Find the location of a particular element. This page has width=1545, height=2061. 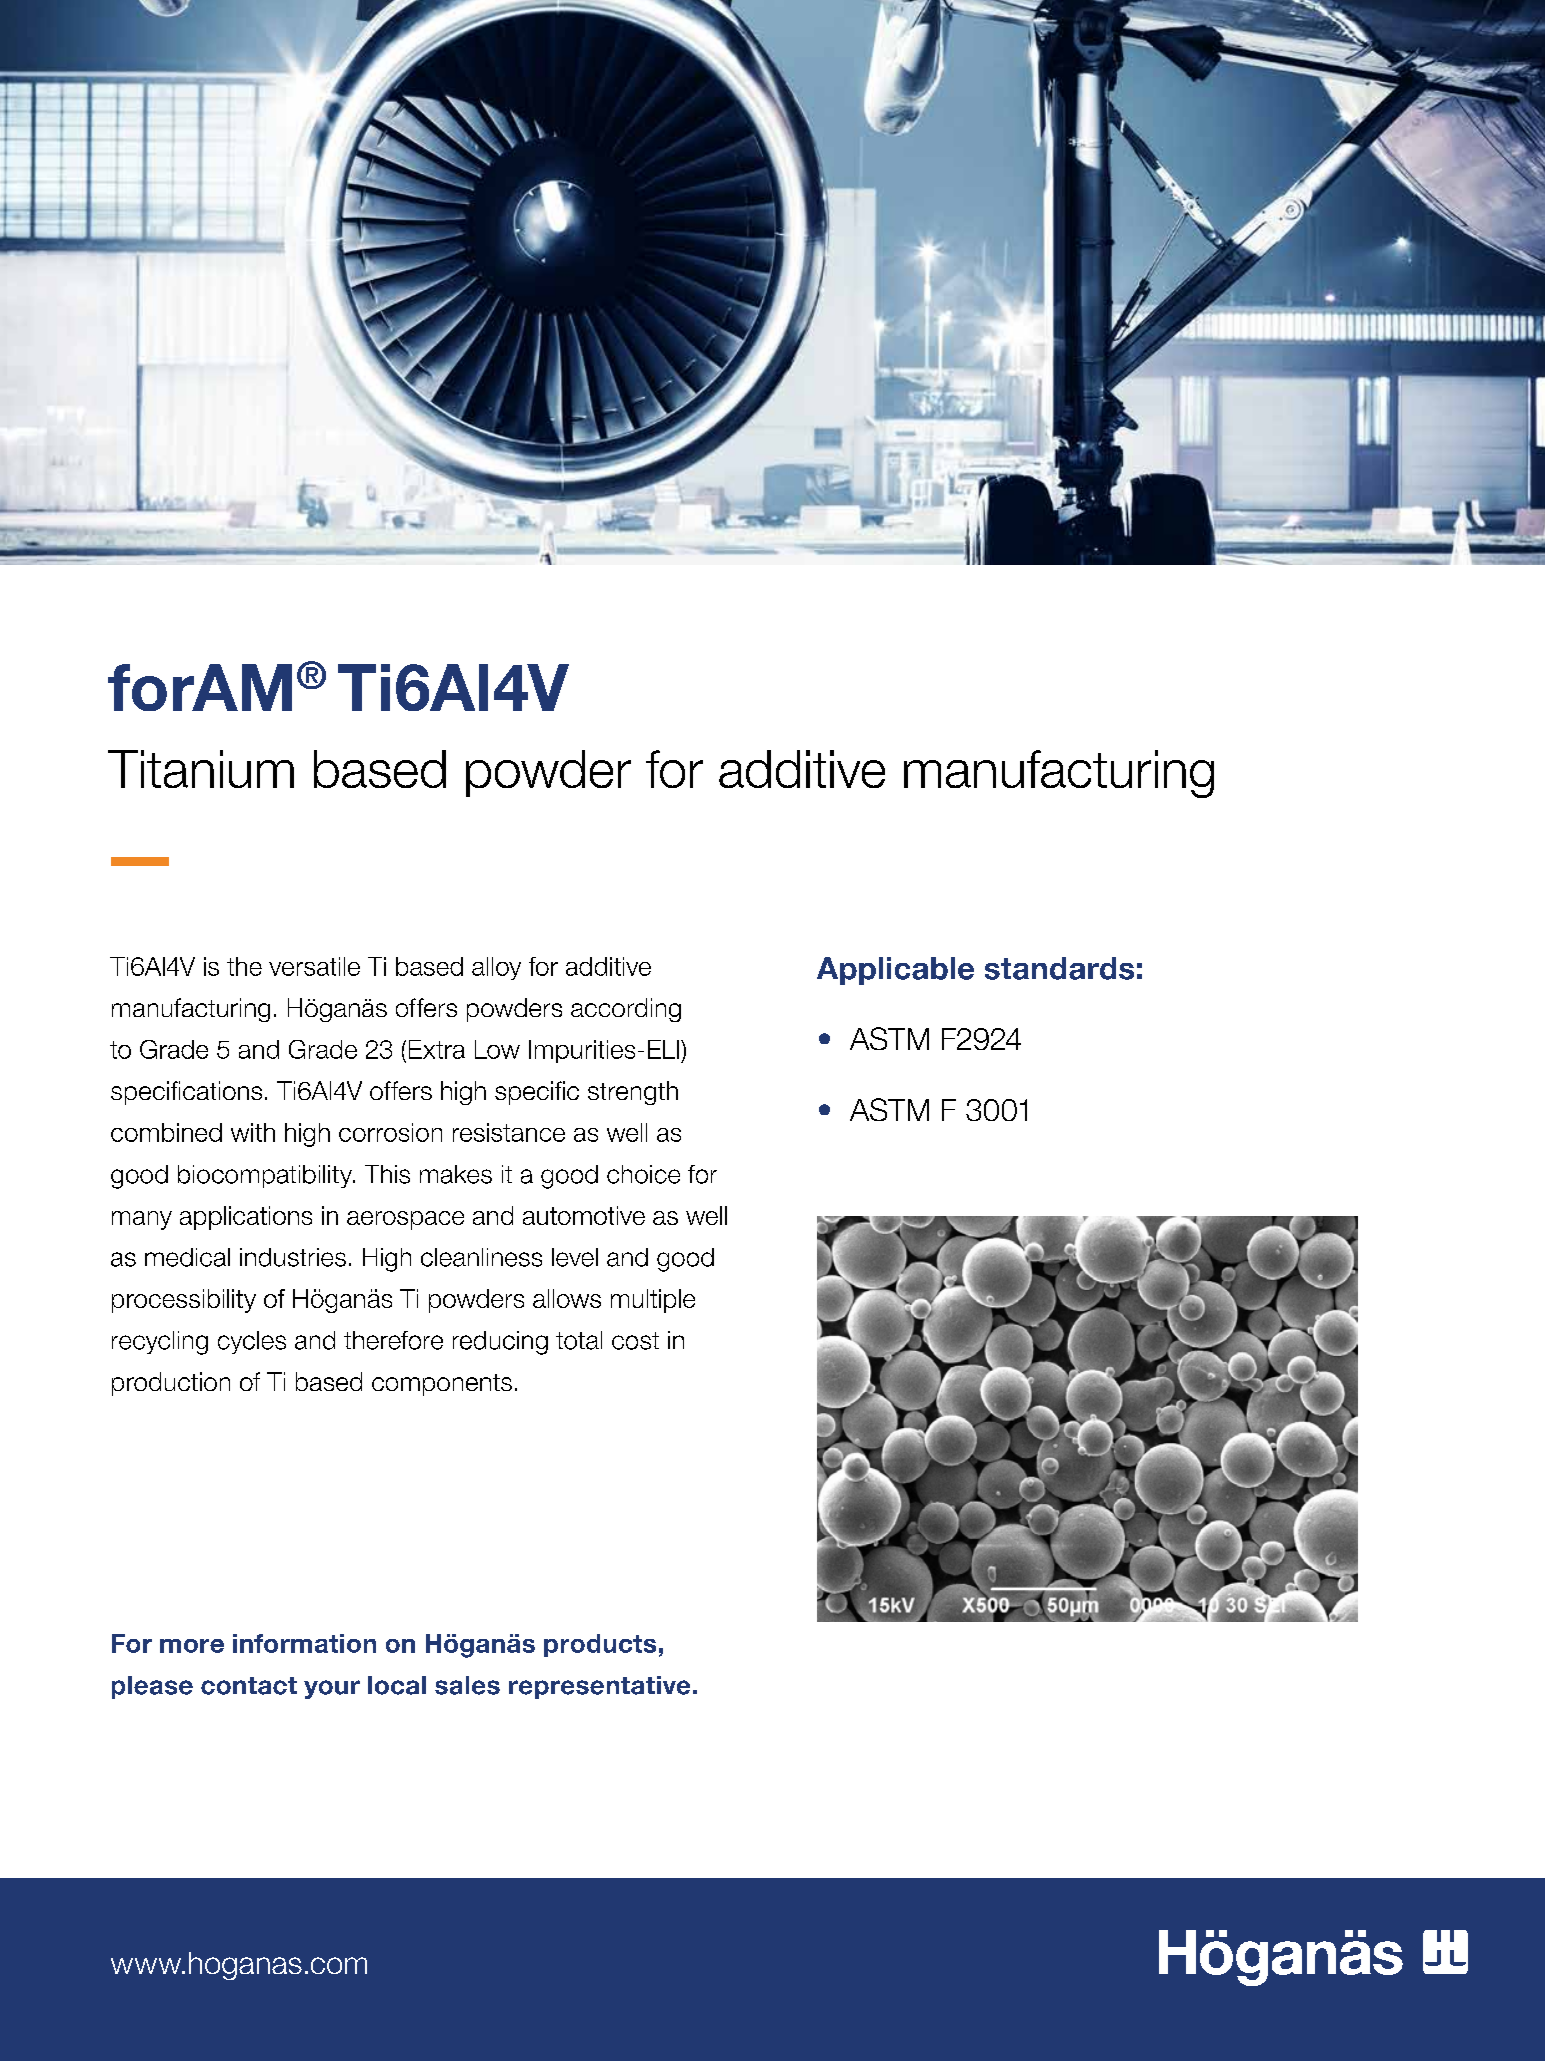

applications is located at coordinates (246, 1218).
